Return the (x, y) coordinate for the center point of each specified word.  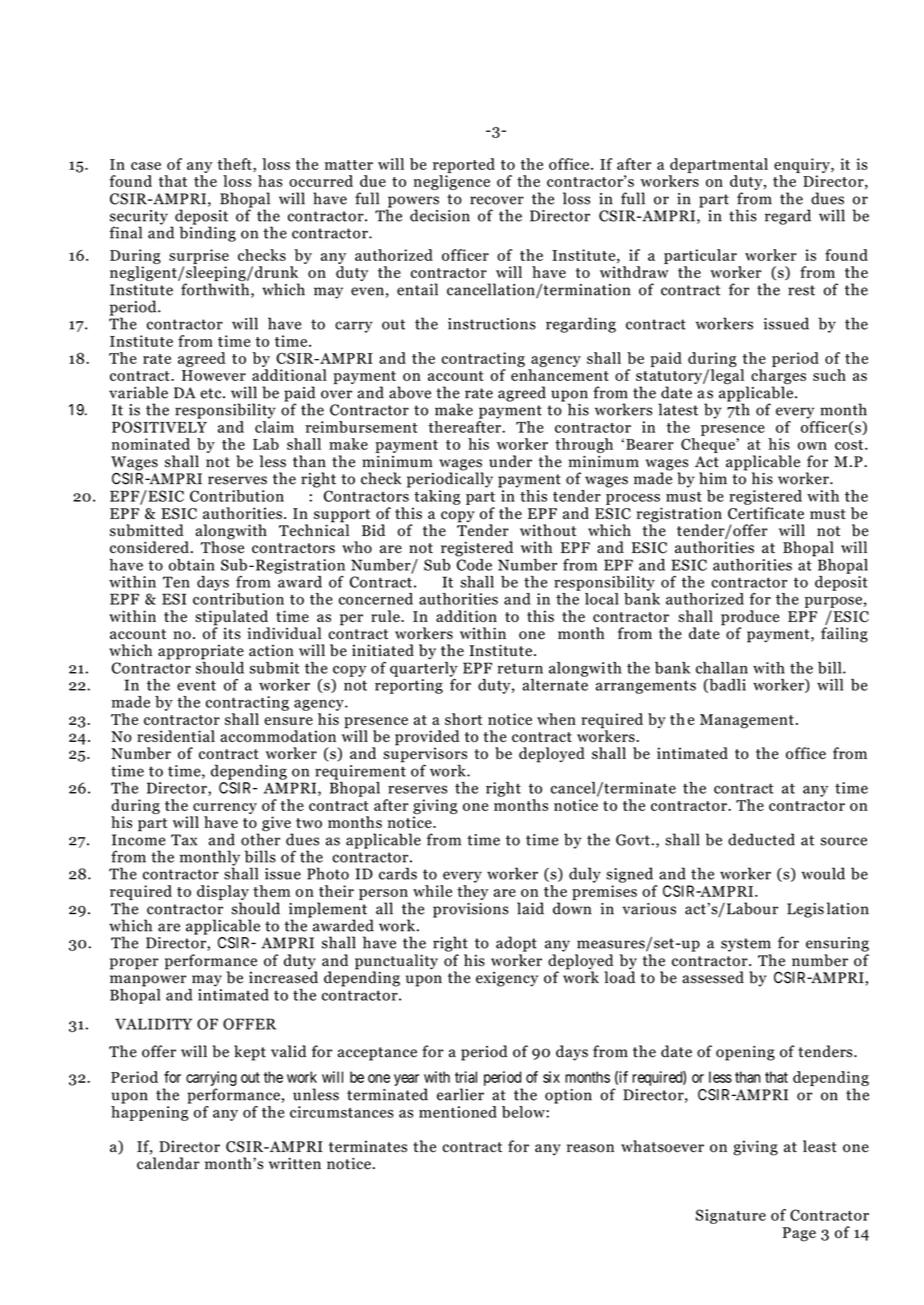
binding (207, 233)
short (463, 719)
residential (176, 736)
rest (801, 290)
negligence (452, 182)
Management (747, 721)
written (295, 1163)
